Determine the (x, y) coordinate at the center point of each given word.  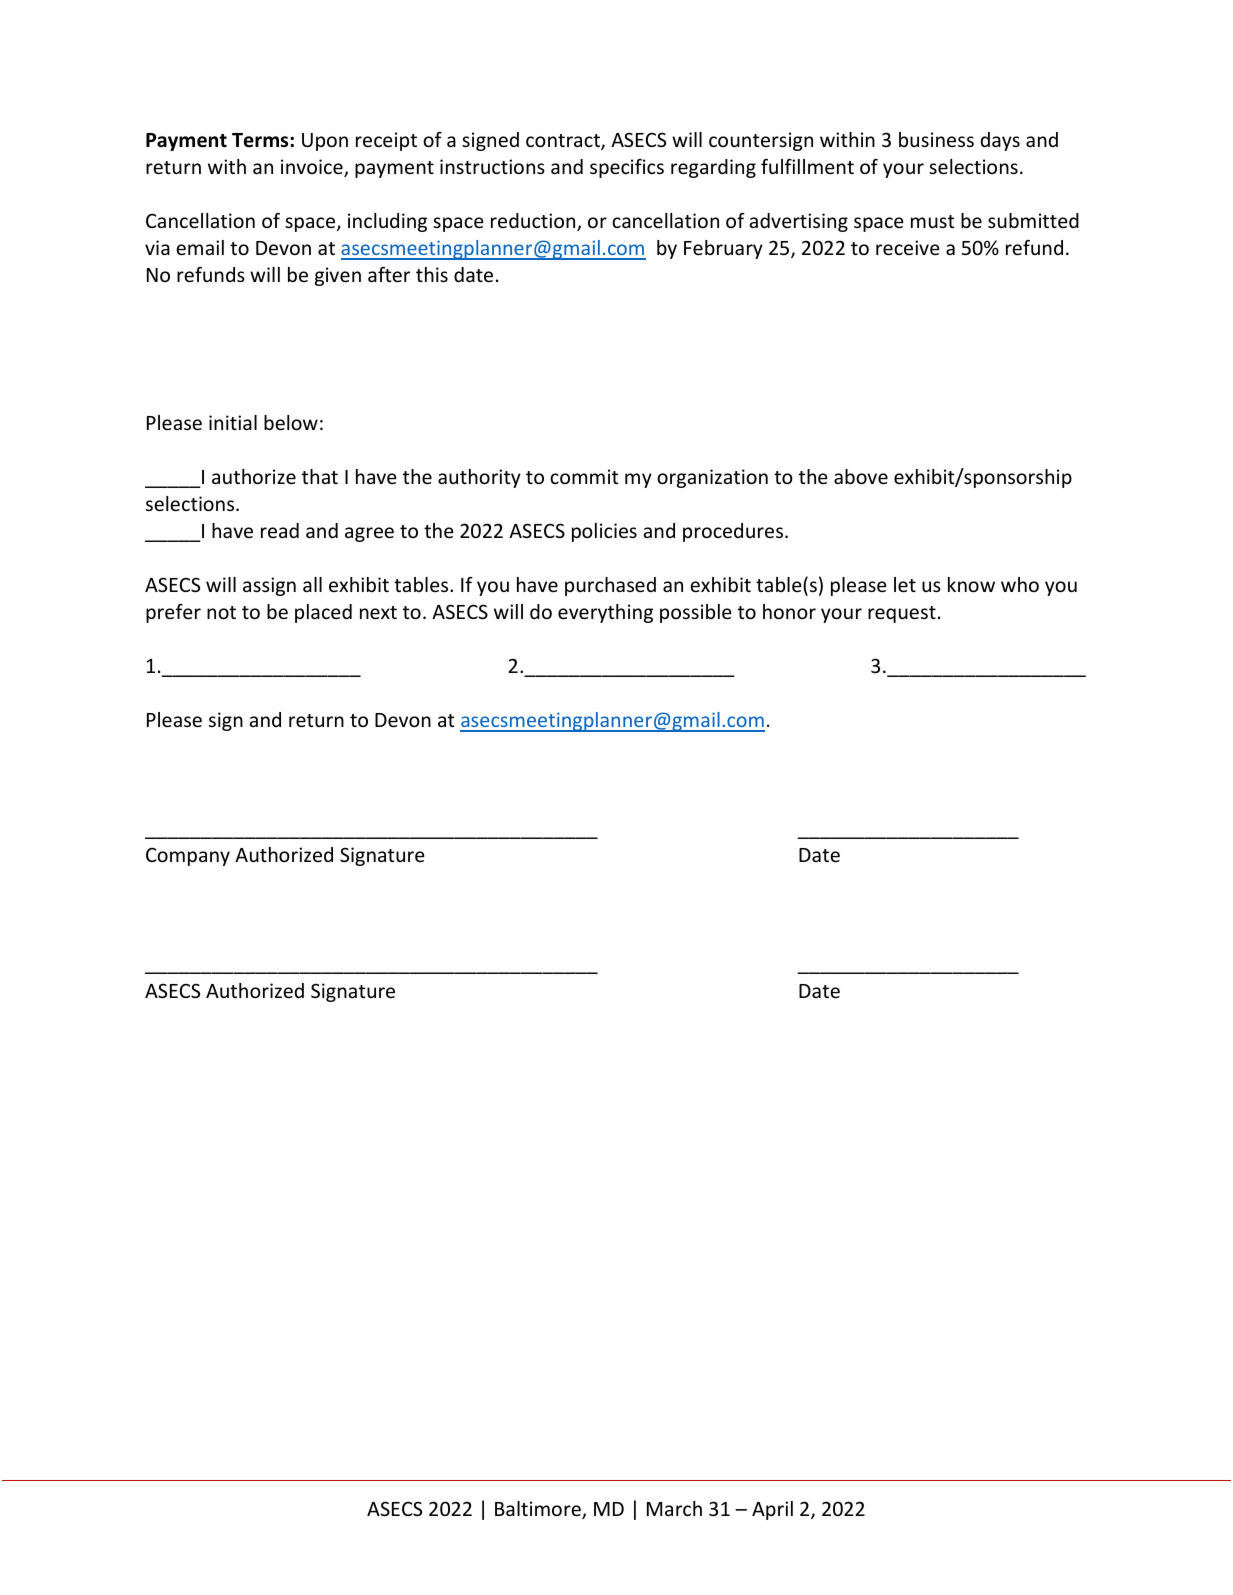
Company (188, 856)
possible (695, 613)
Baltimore (539, 1510)
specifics (627, 168)
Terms (261, 140)
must (933, 221)
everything (605, 613)
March (674, 1508)
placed (323, 613)
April (772, 1510)
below (291, 422)
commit (584, 476)
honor (789, 611)
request (902, 614)
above (861, 476)
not (221, 612)
